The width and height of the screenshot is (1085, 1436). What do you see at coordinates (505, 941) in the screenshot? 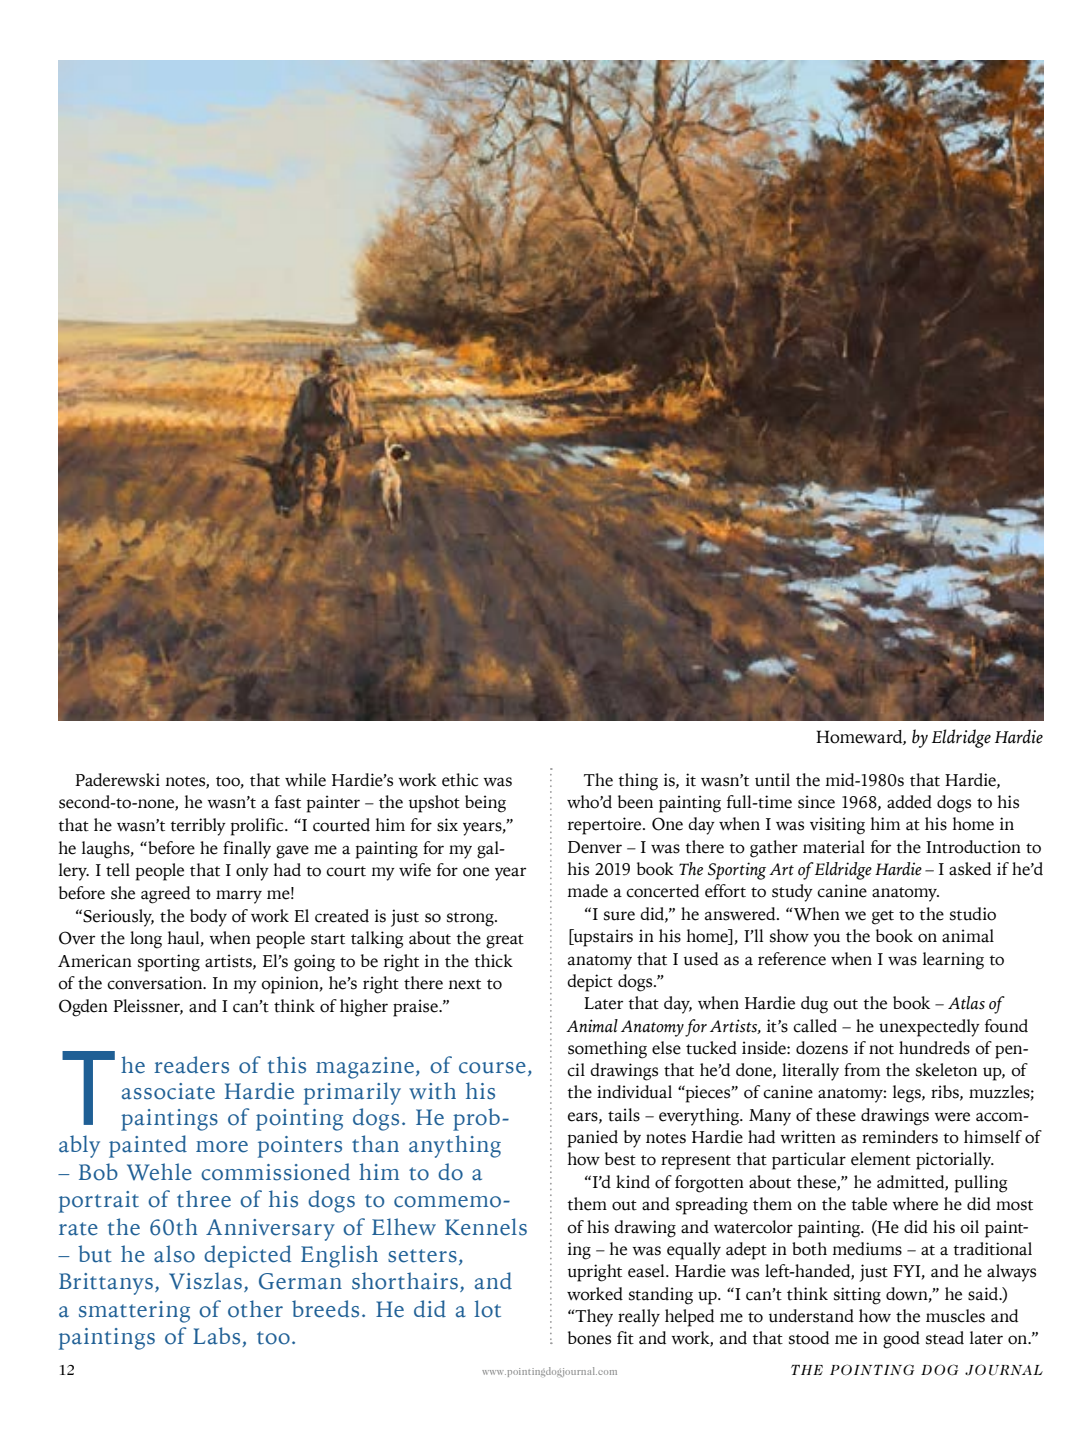
I see `great` at bounding box center [505, 941].
